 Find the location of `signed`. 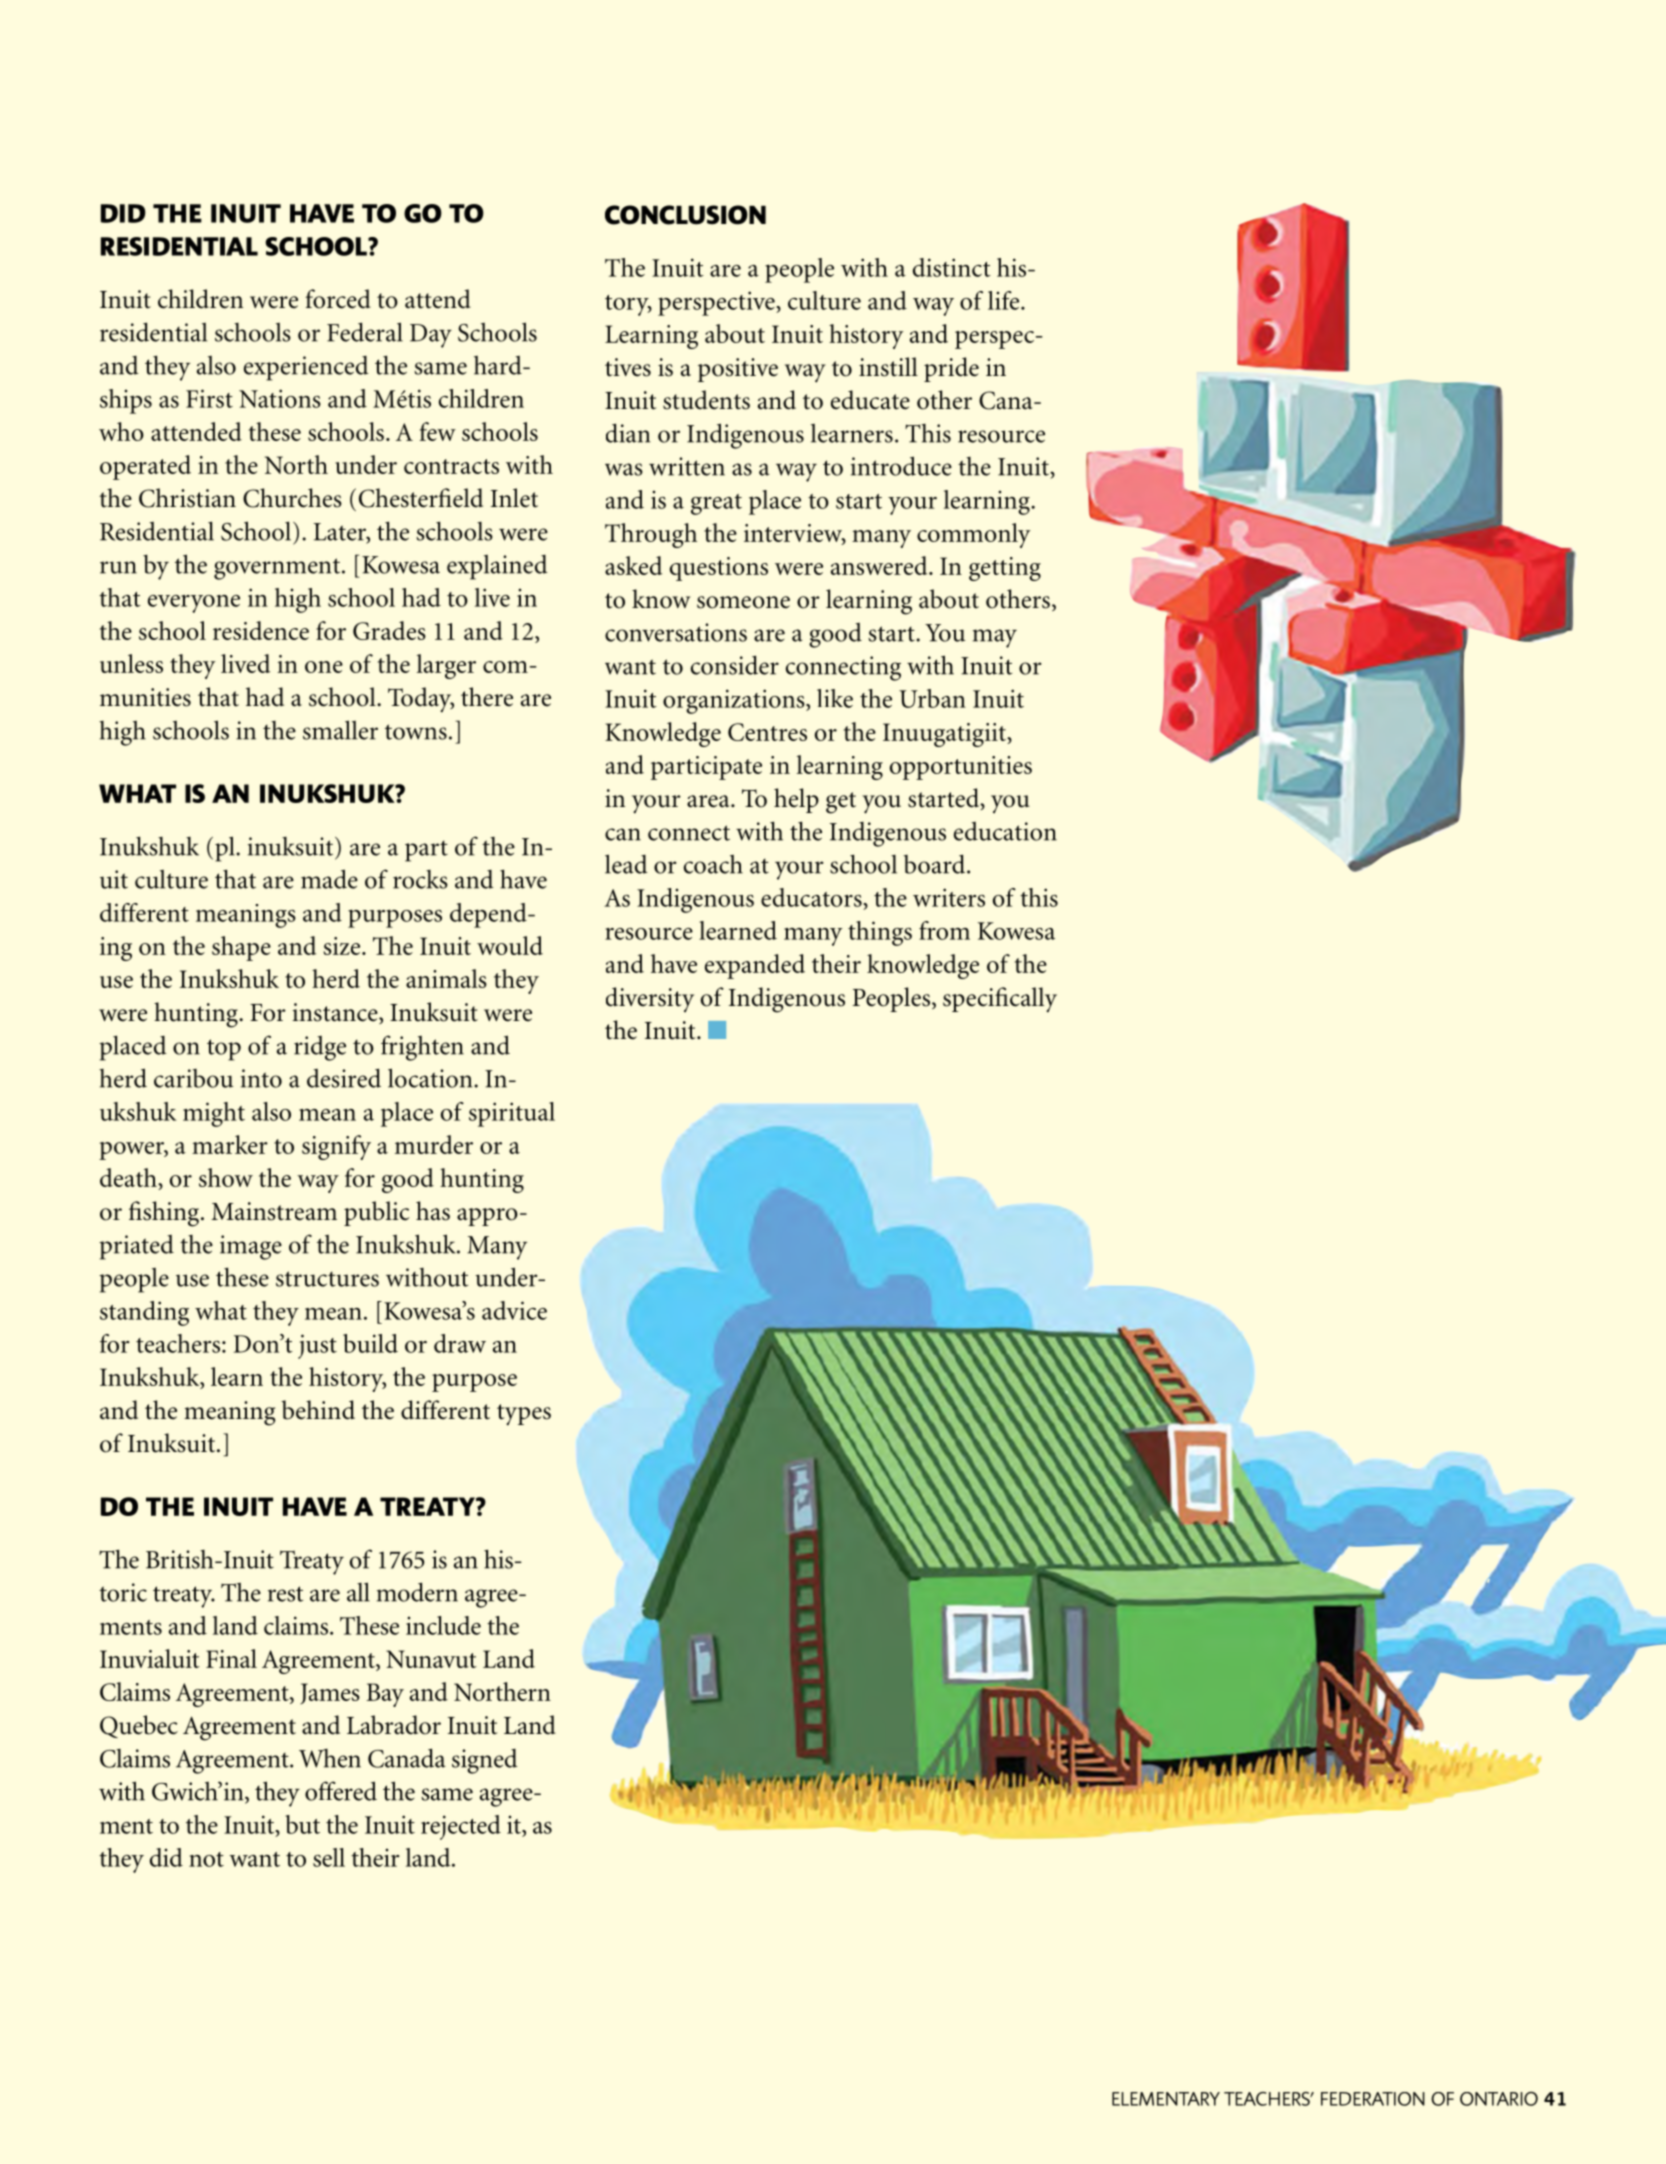

signed is located at coordinates (485, 1761).
